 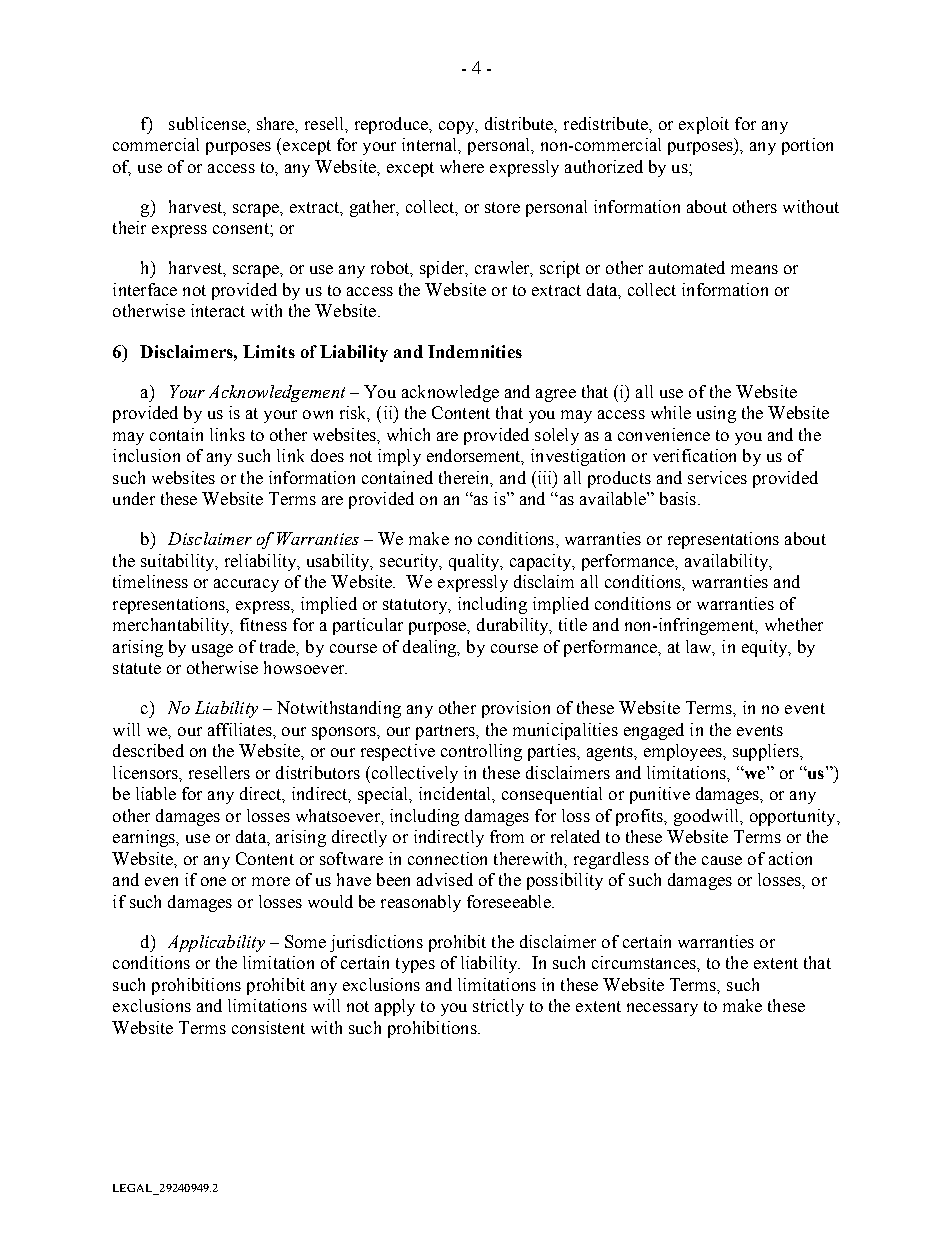 What do you see at coordinates (728, 562) in the screenshot?
I see `availability` at bounding box center [728, 562].
